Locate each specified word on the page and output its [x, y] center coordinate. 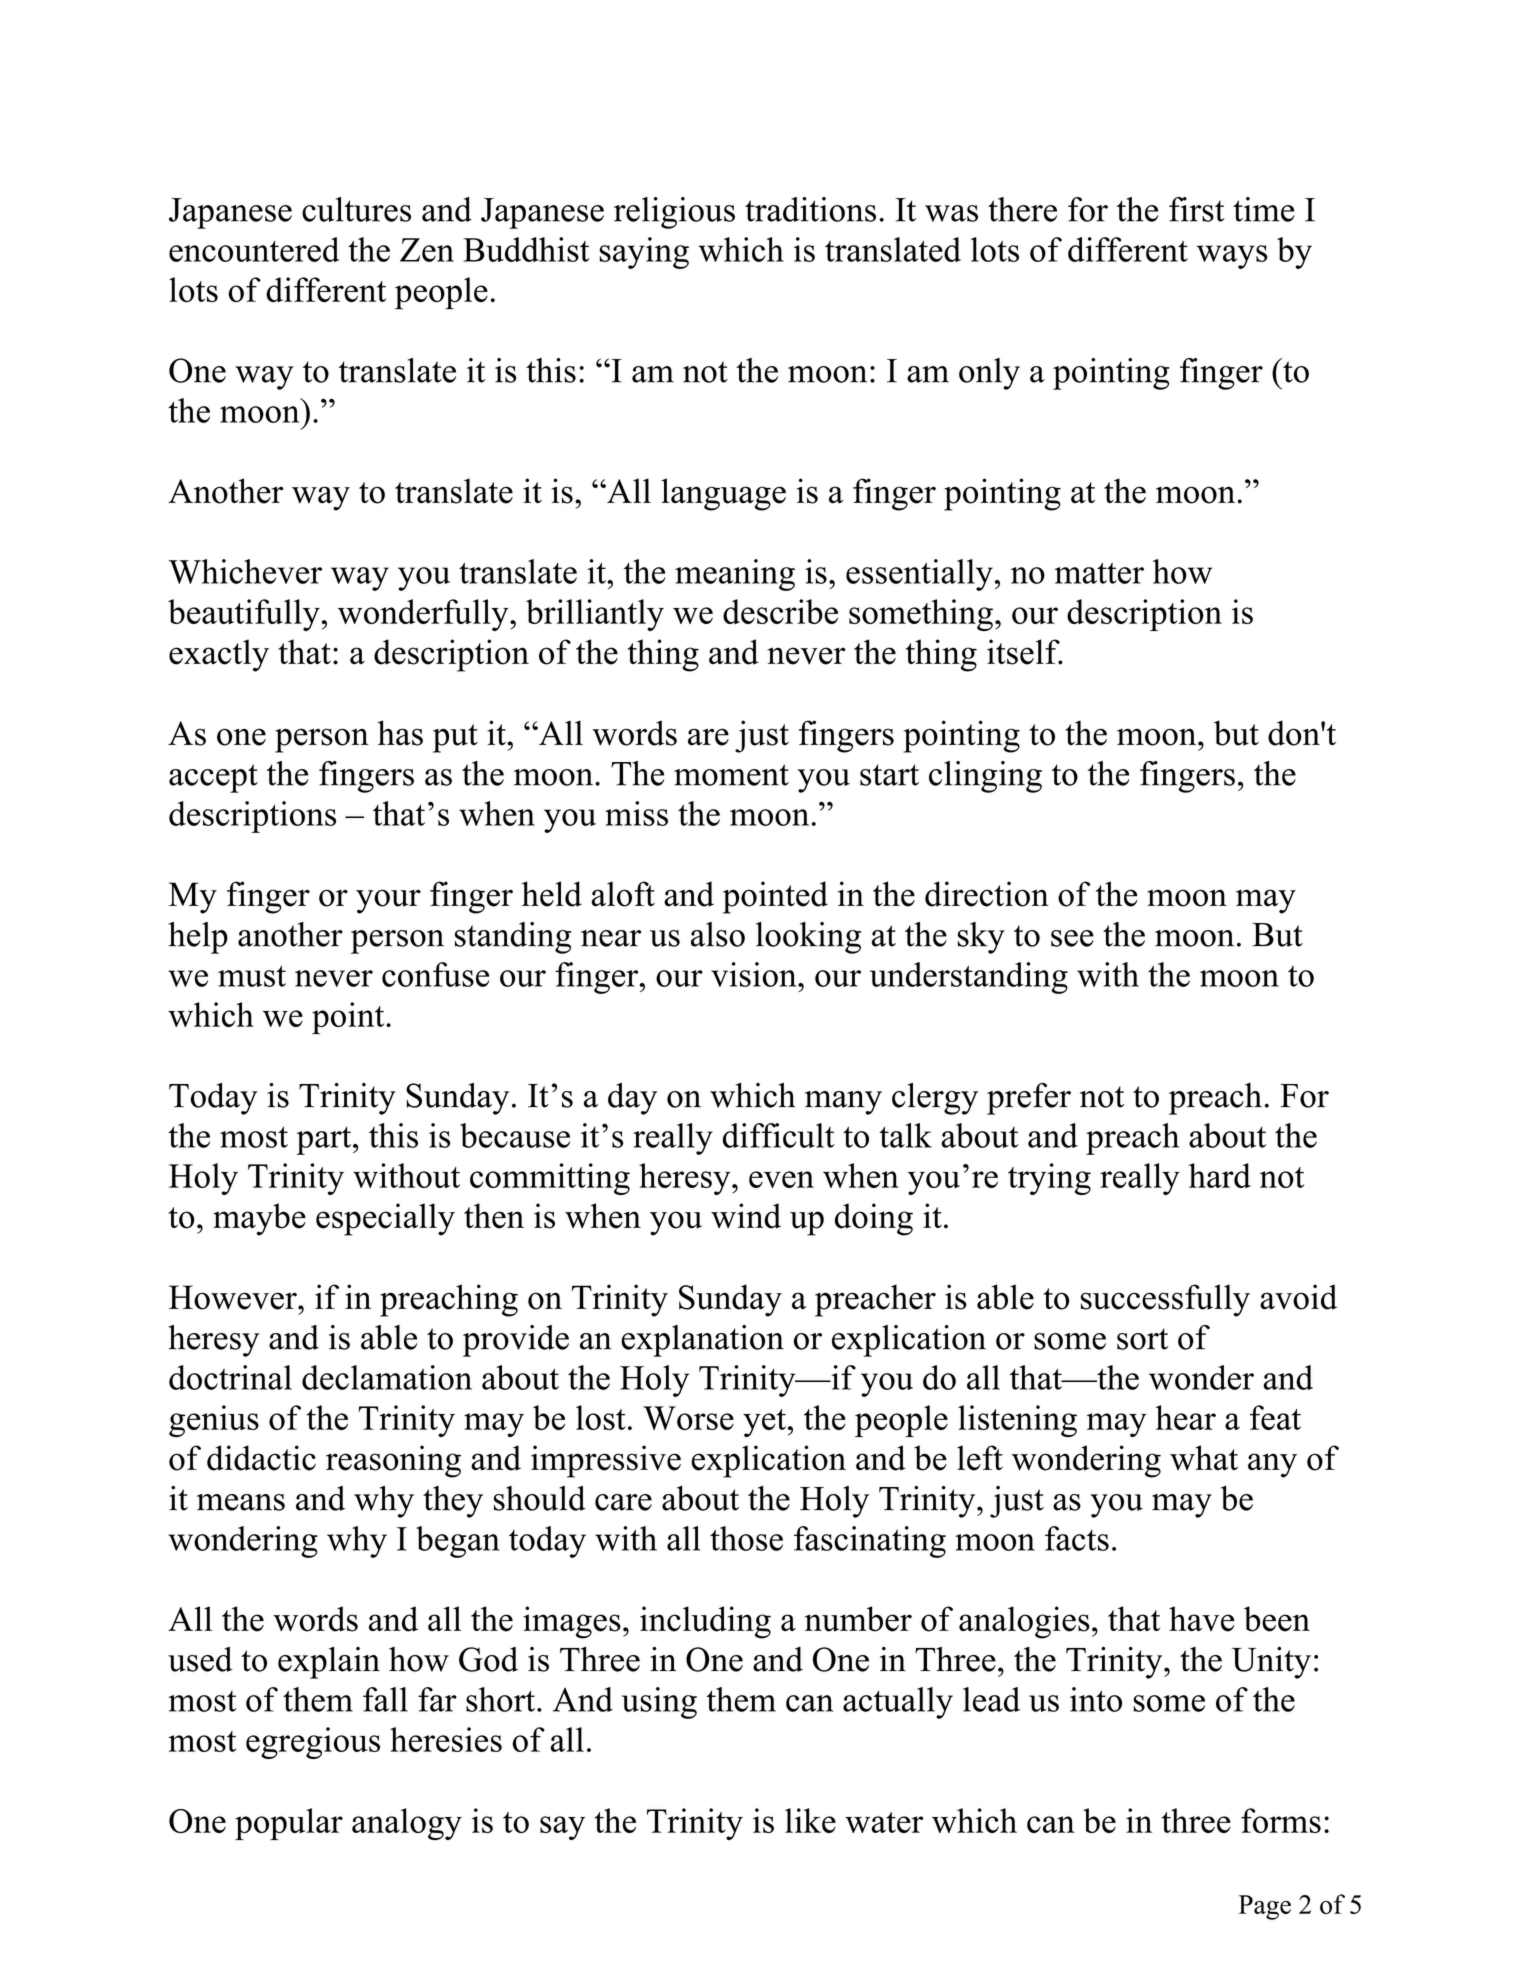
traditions [810, 209]
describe [780, 611]
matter [1099, 573]
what [1204, 1457]
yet [764, 1423]
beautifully [244, 615]
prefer [1029, 1099]
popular [289, 1824]
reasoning [393, 1461]
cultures [356, 209]
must [252, 976]
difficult [778, 1135]
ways [1232, 257]
